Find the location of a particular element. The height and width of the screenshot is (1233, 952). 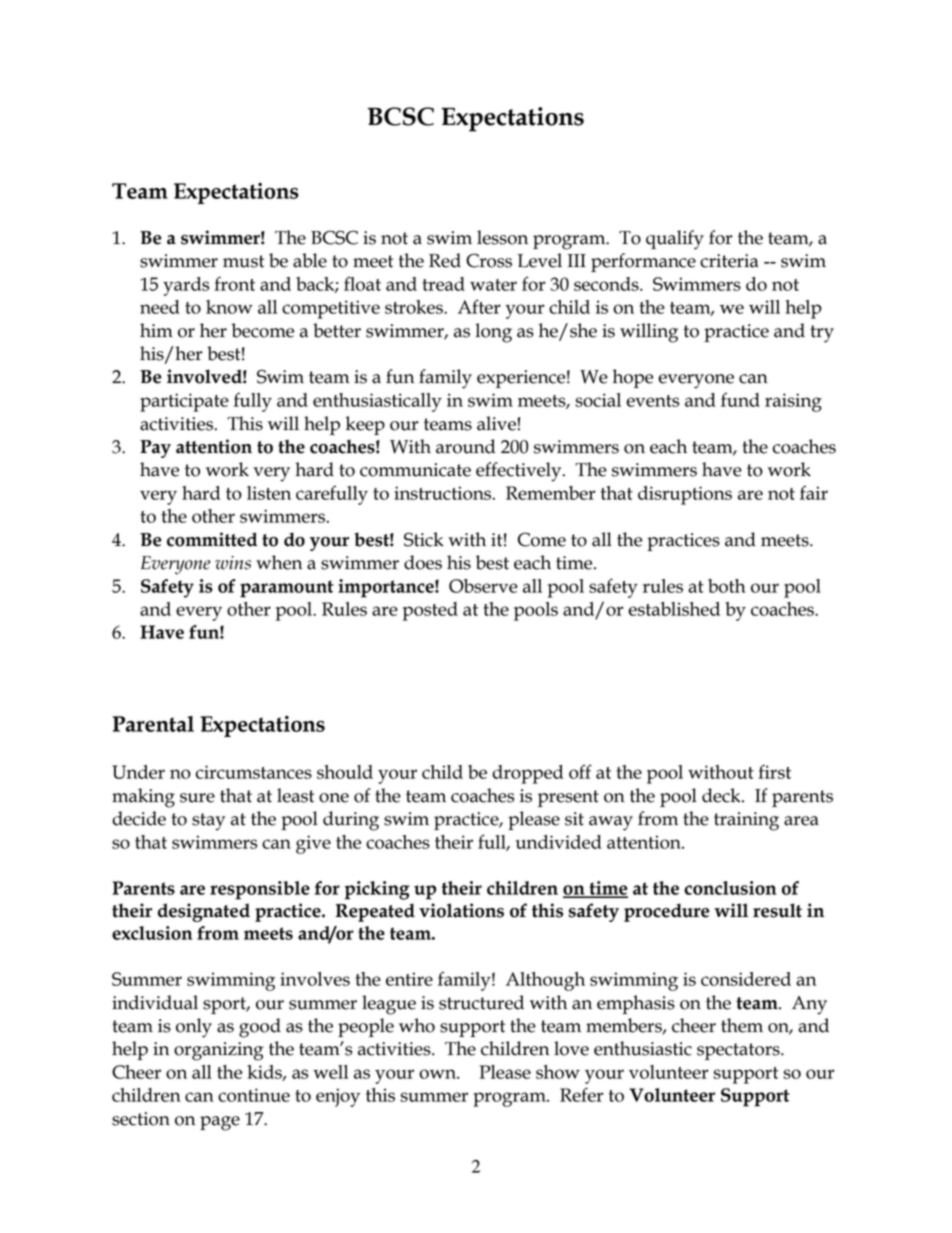

posted is located at coordinates (430, 611).
